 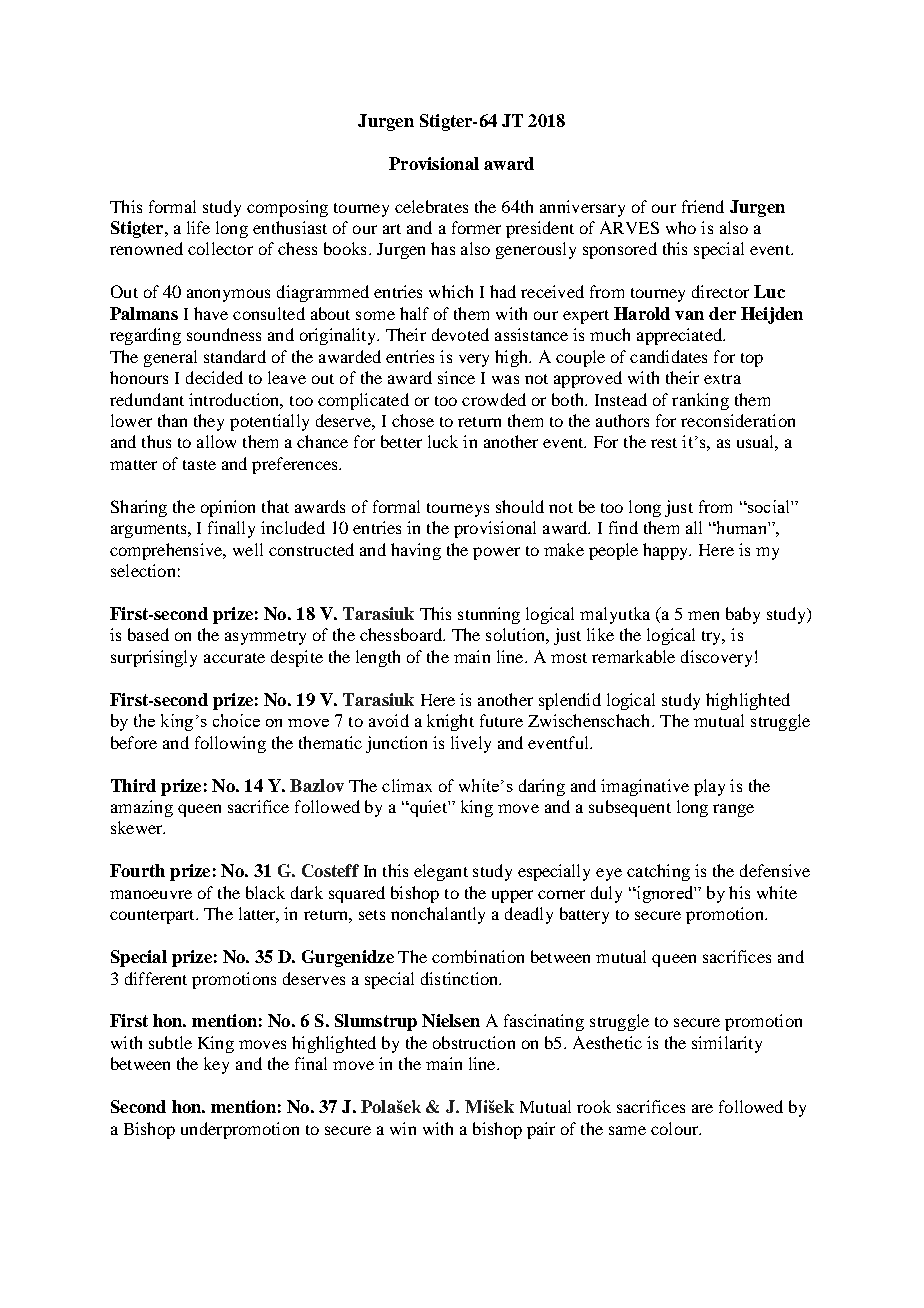 I want to click on has, so click(x=443, y=248).
